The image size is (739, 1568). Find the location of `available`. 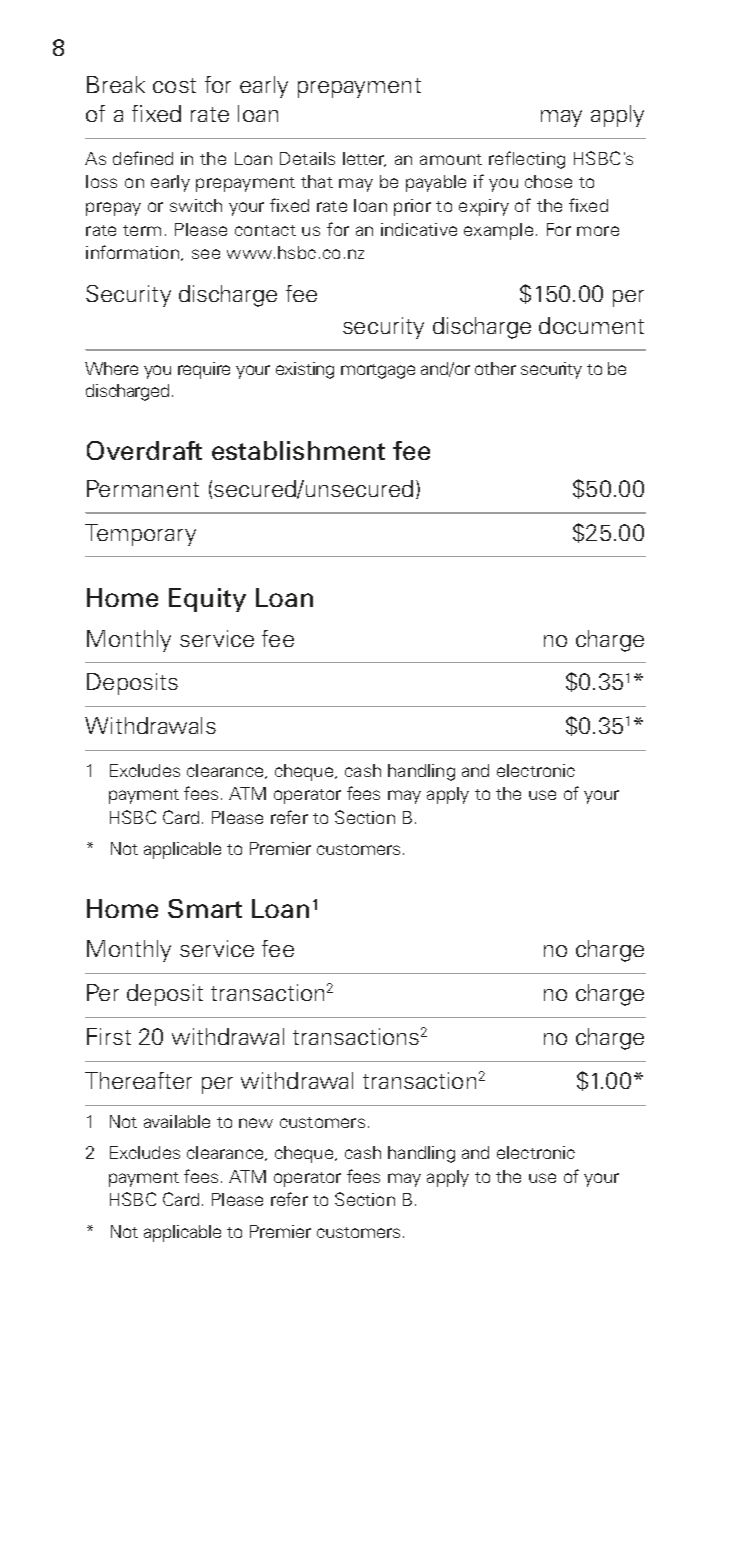

available is located at coordinates (177, 1121).
